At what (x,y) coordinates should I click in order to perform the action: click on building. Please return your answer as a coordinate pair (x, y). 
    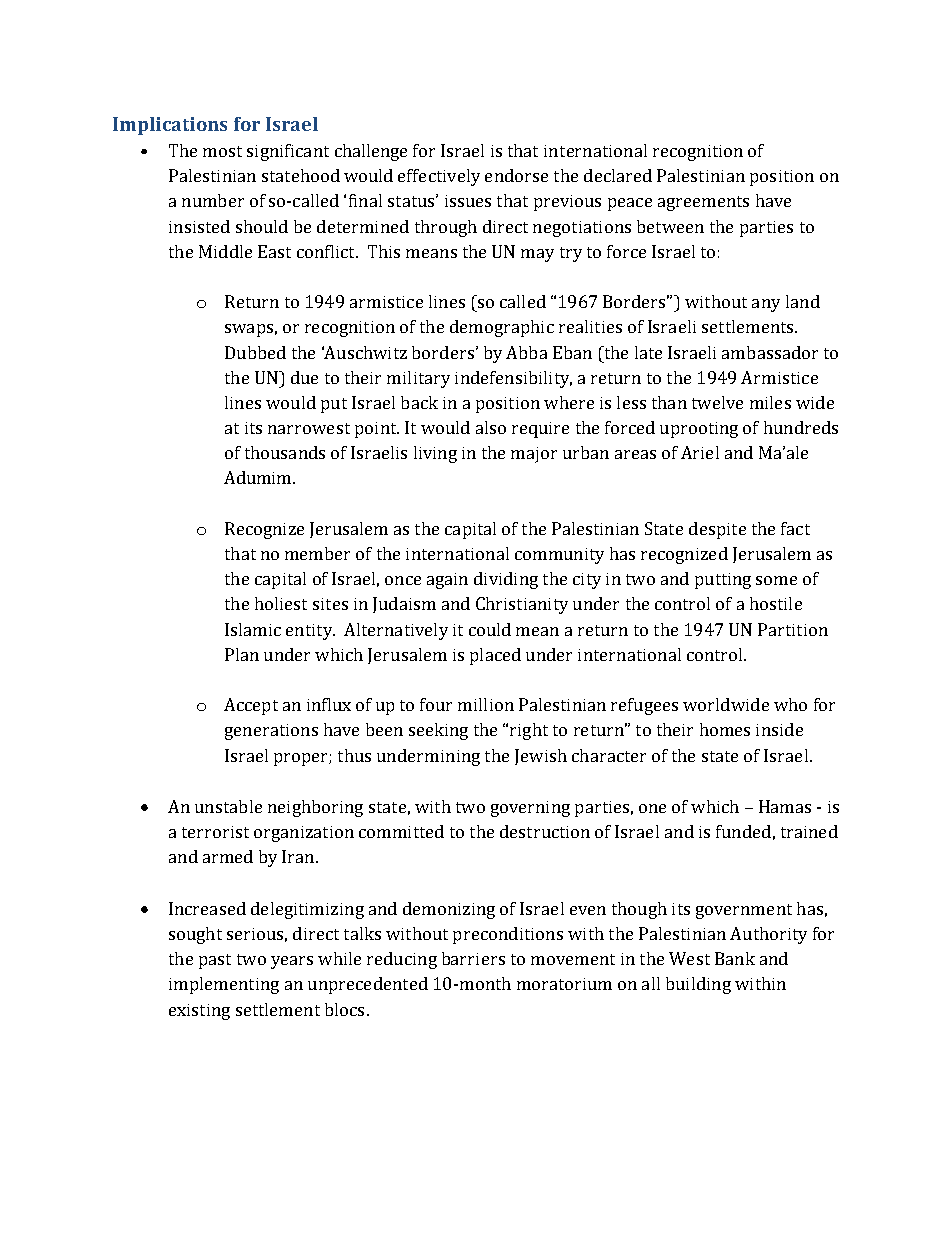
    Looking at the image, I should click on (698, 985).
